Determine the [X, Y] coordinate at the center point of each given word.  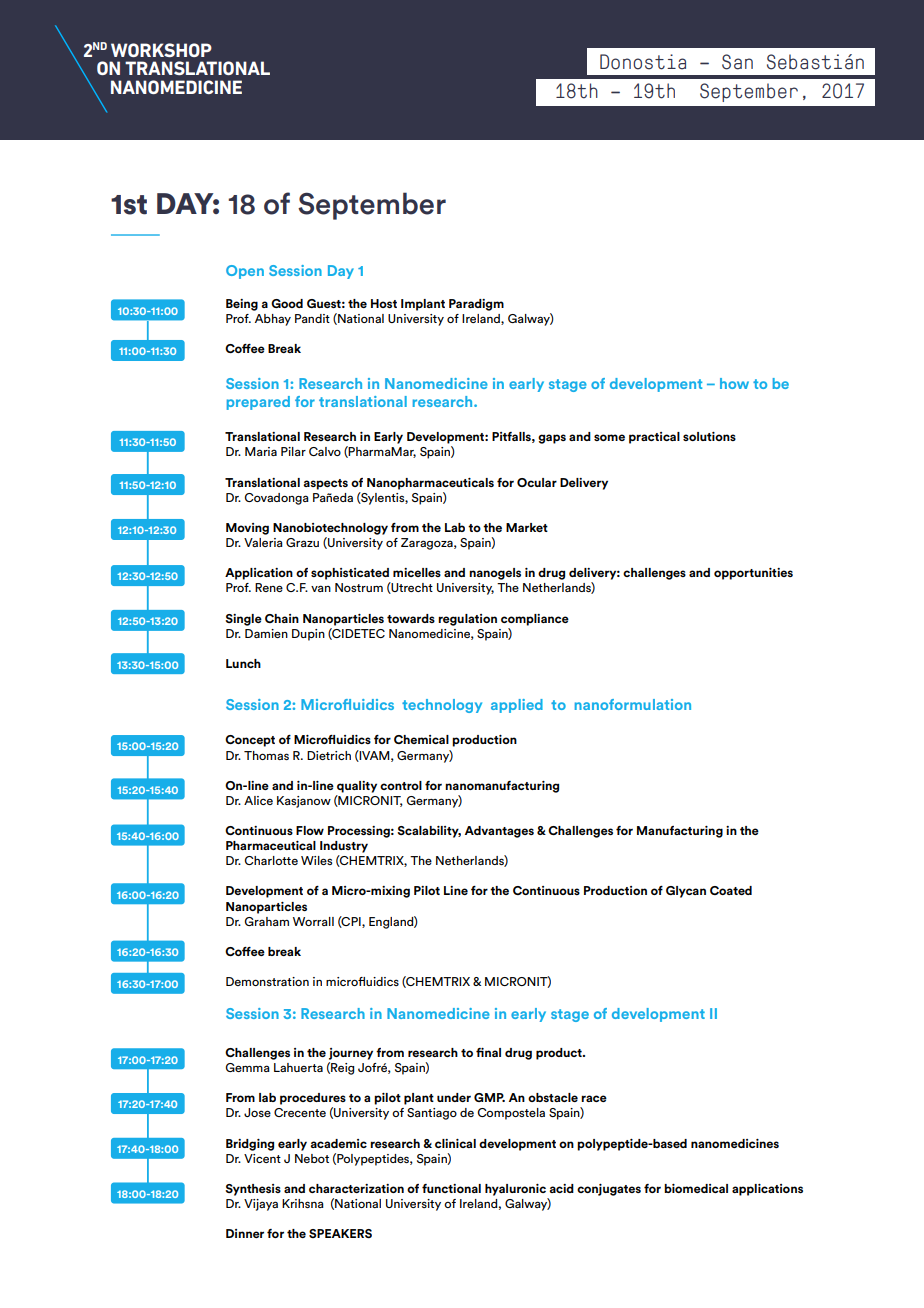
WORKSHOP [161, 50]
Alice [258, 800]
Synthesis [253, 1190]
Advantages [499, 832]
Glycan [686, 892]
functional [451, 1188]
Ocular [537, 482]
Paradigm [476, 305]
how [734, 383]
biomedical [696, 1188]
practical [654, 438]
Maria [261, 451]
